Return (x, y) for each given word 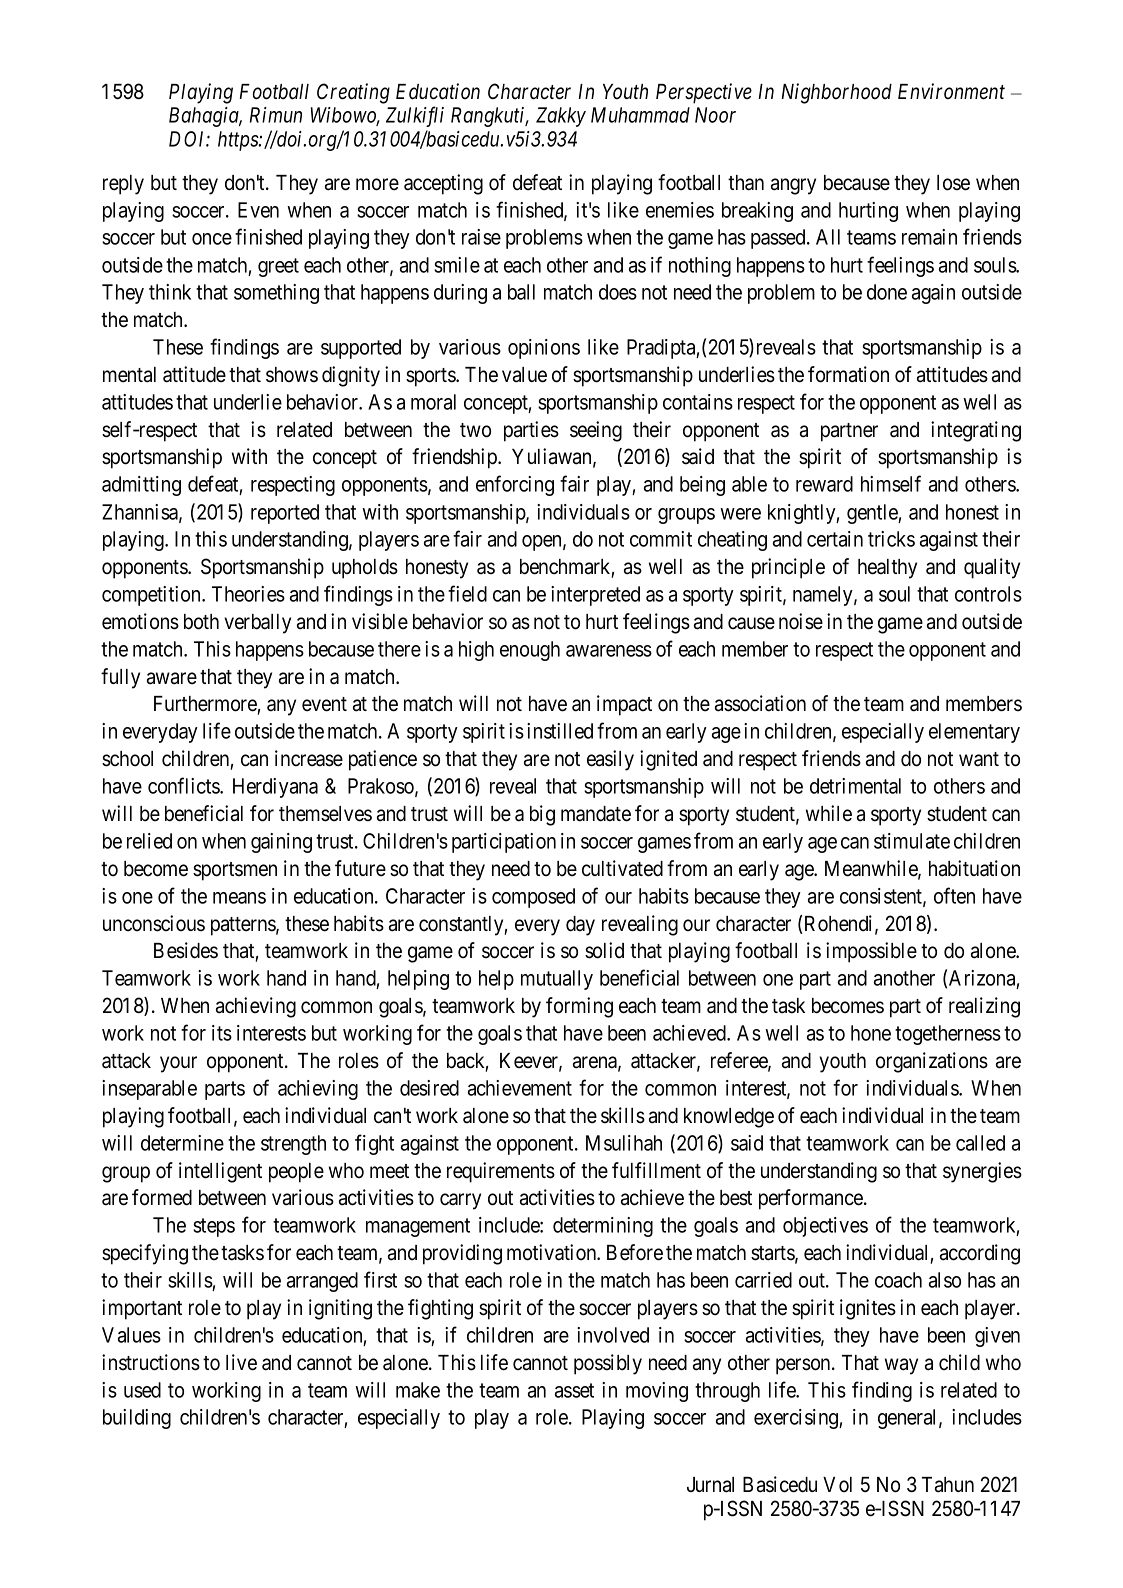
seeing (596, 431)
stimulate (912, 841)
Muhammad (640, 115)
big (542, 815)
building (137, 1419)
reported (285, 514)
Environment (951, 91)
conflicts (184, 785)
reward (824, 484)
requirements (501, 1172)
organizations (932, 1062)
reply (123, 185)
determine (182, 1143)
